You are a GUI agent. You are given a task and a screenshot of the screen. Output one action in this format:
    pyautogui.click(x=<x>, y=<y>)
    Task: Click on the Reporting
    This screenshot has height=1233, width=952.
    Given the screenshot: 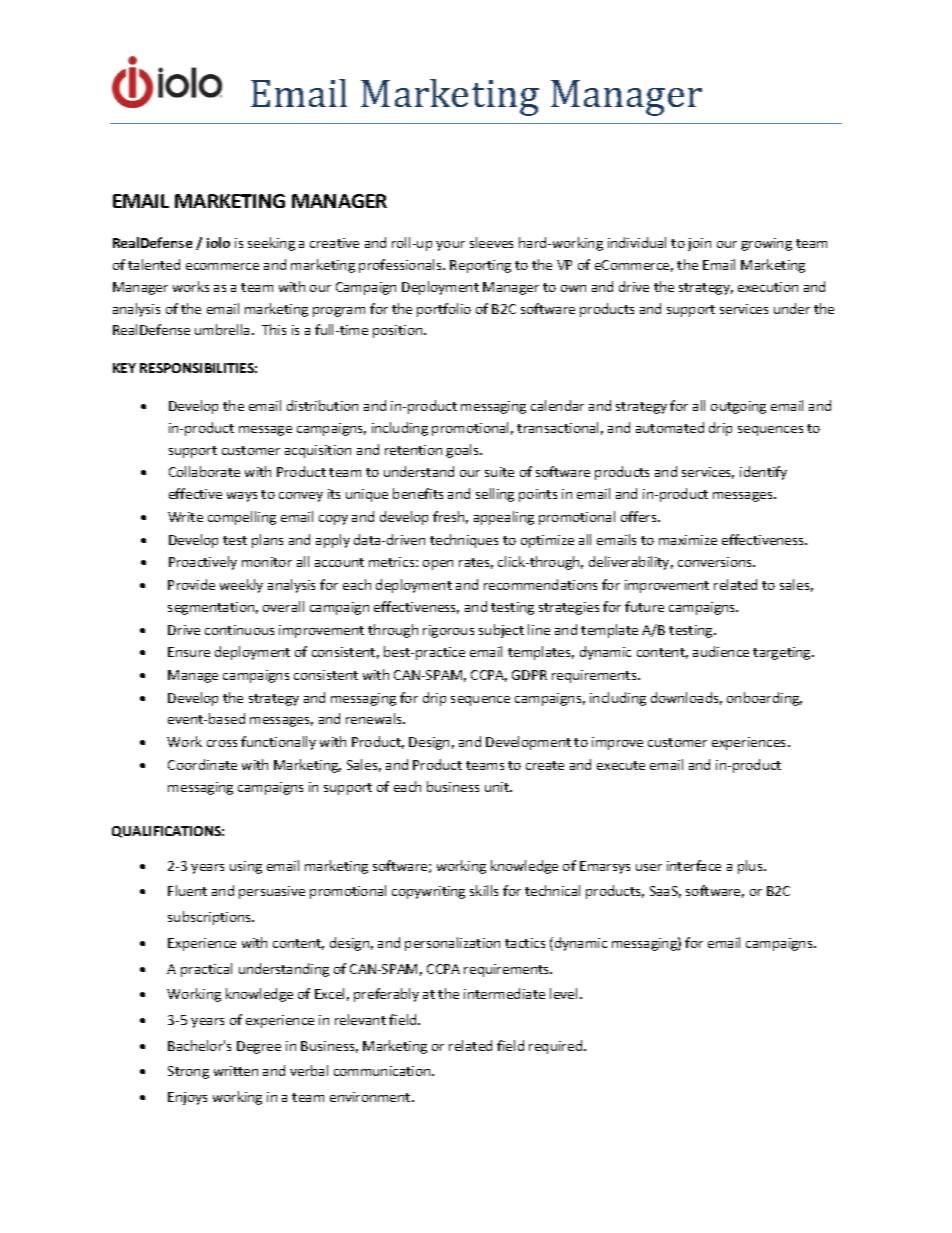 What is the action you would take?
    pyautogui.click(x=480, y=266)
